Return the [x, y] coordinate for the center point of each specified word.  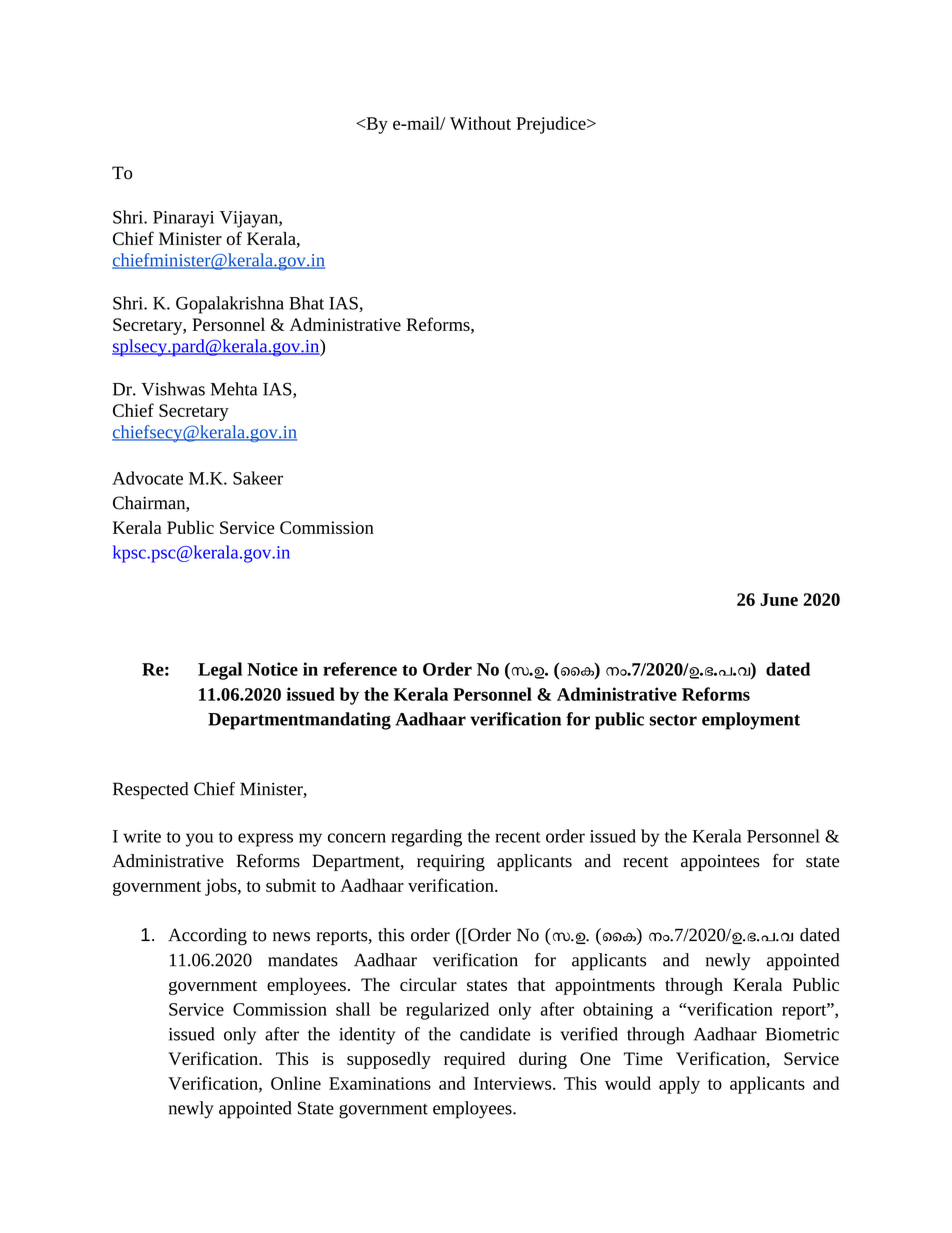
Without [480, 123]
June [779, 599]
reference [360, 669]
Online [296, 1083]
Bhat [306, 303]
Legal [220, 671]
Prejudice [552, 125]
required [474, 1060]
